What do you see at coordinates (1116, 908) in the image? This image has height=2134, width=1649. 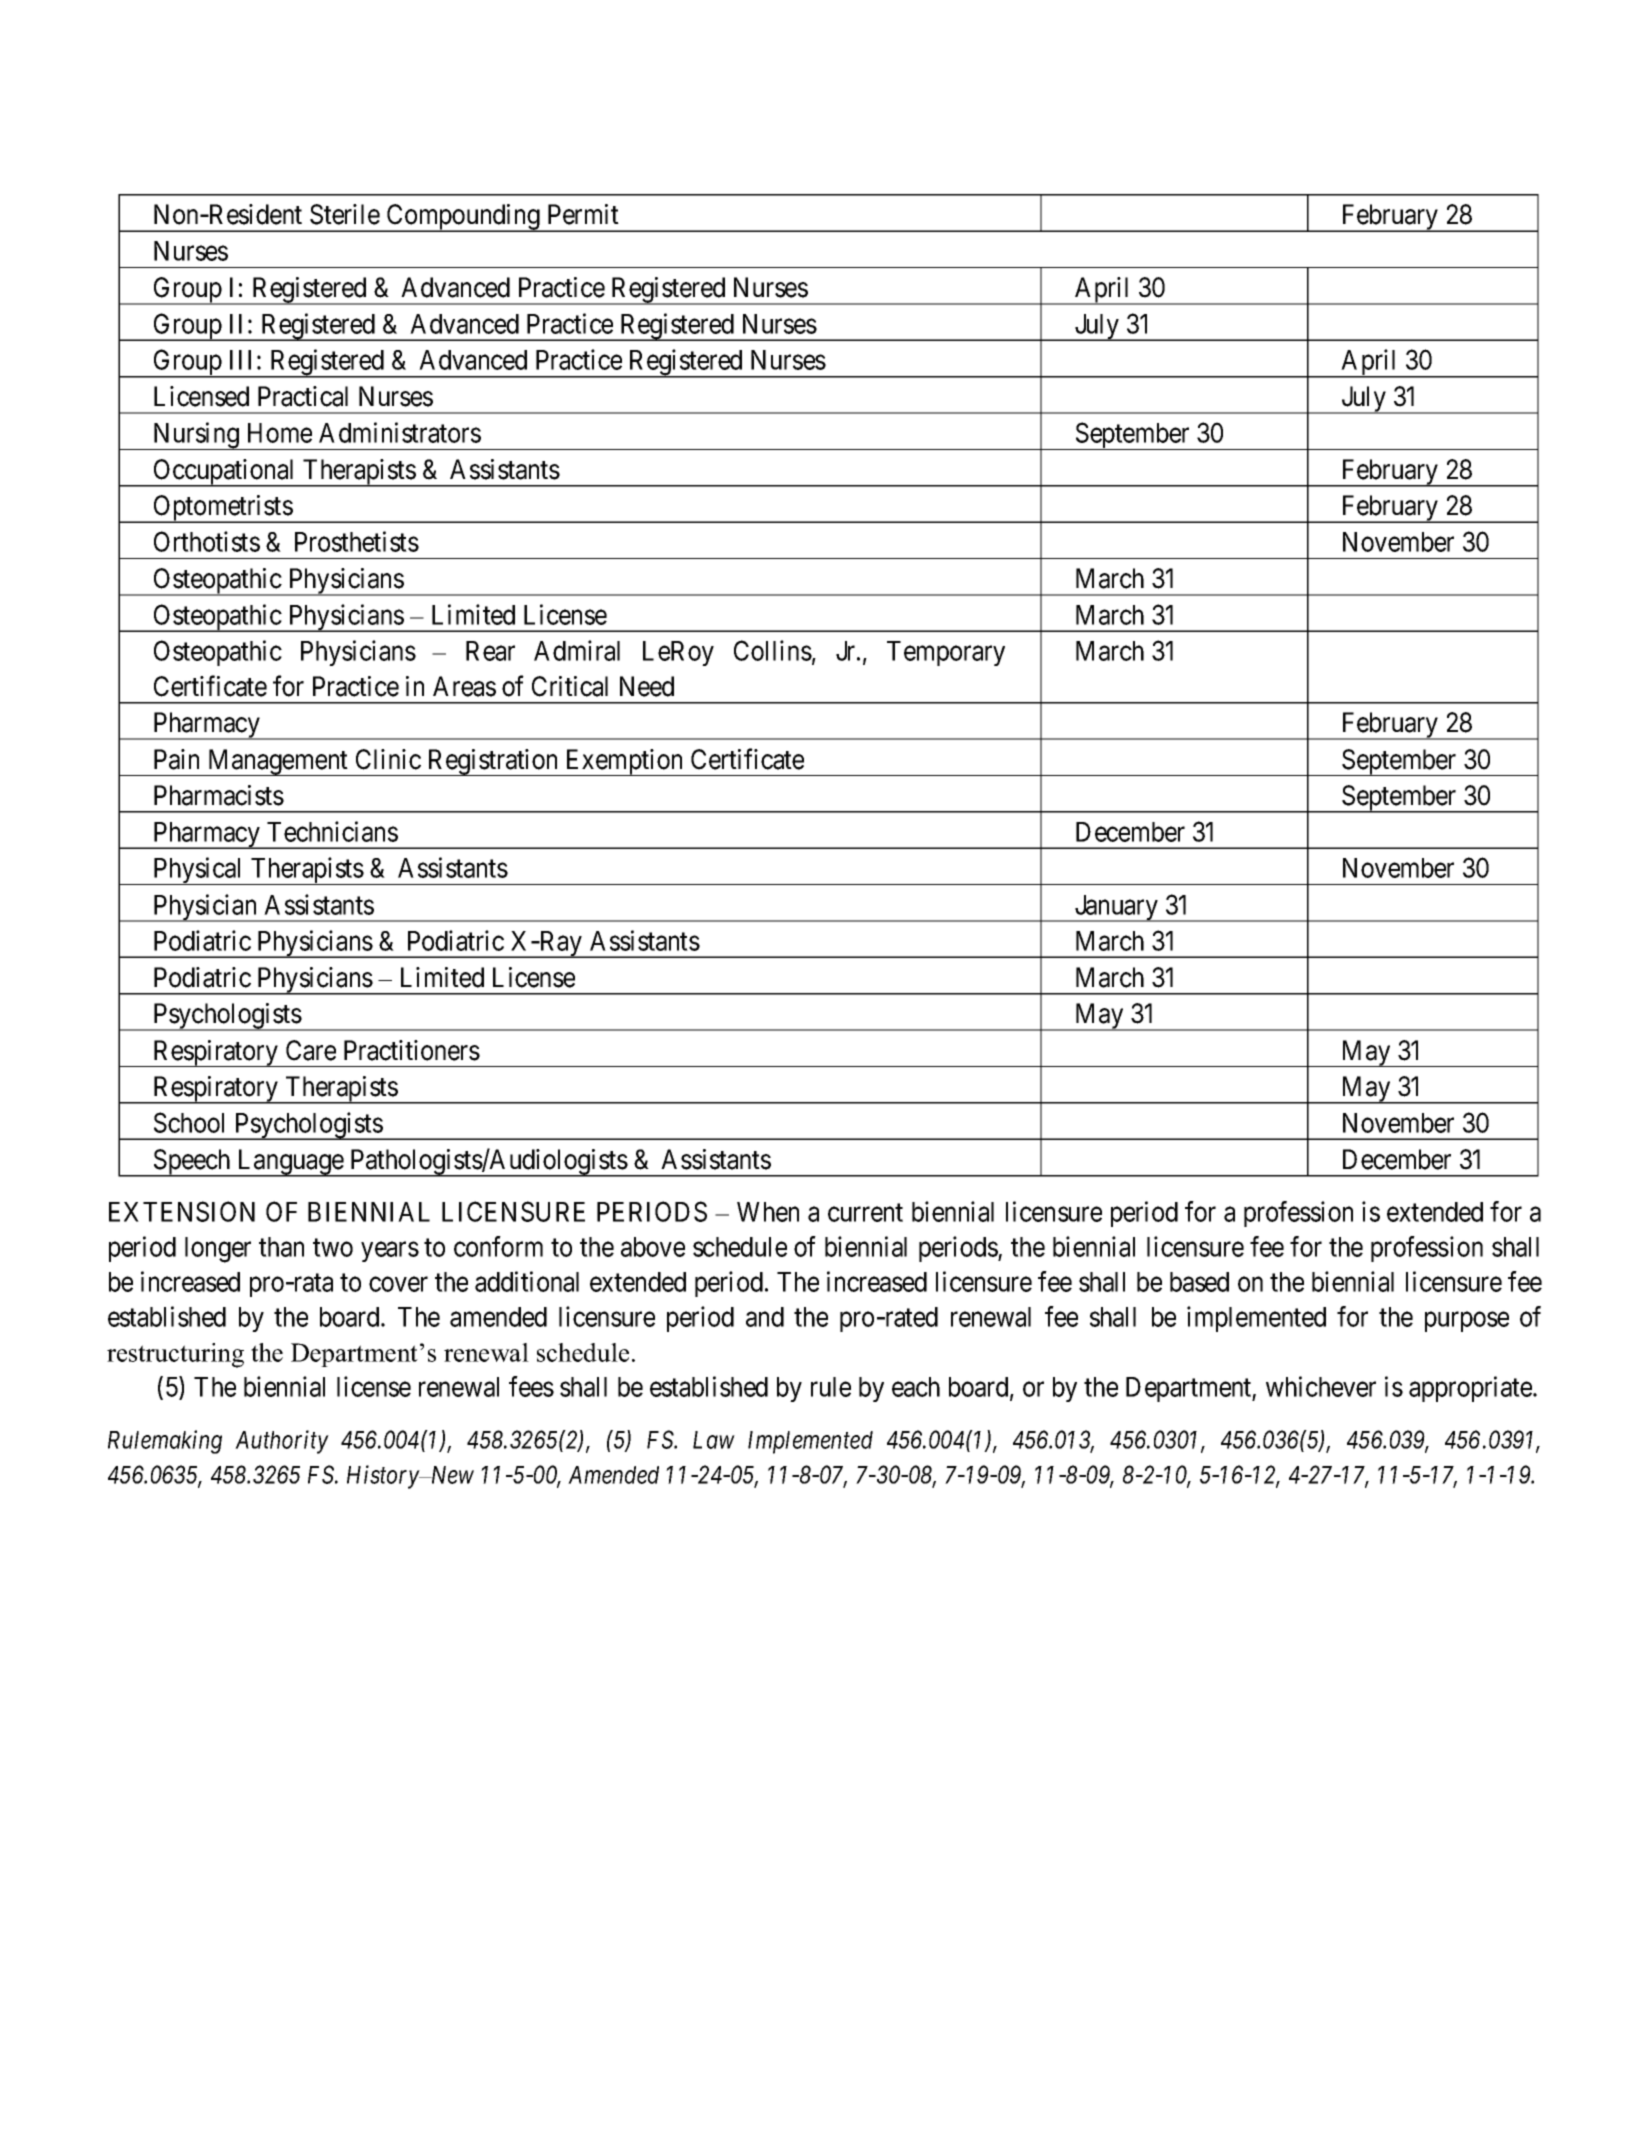 I see `January` at bounding box center [1116, 908].
